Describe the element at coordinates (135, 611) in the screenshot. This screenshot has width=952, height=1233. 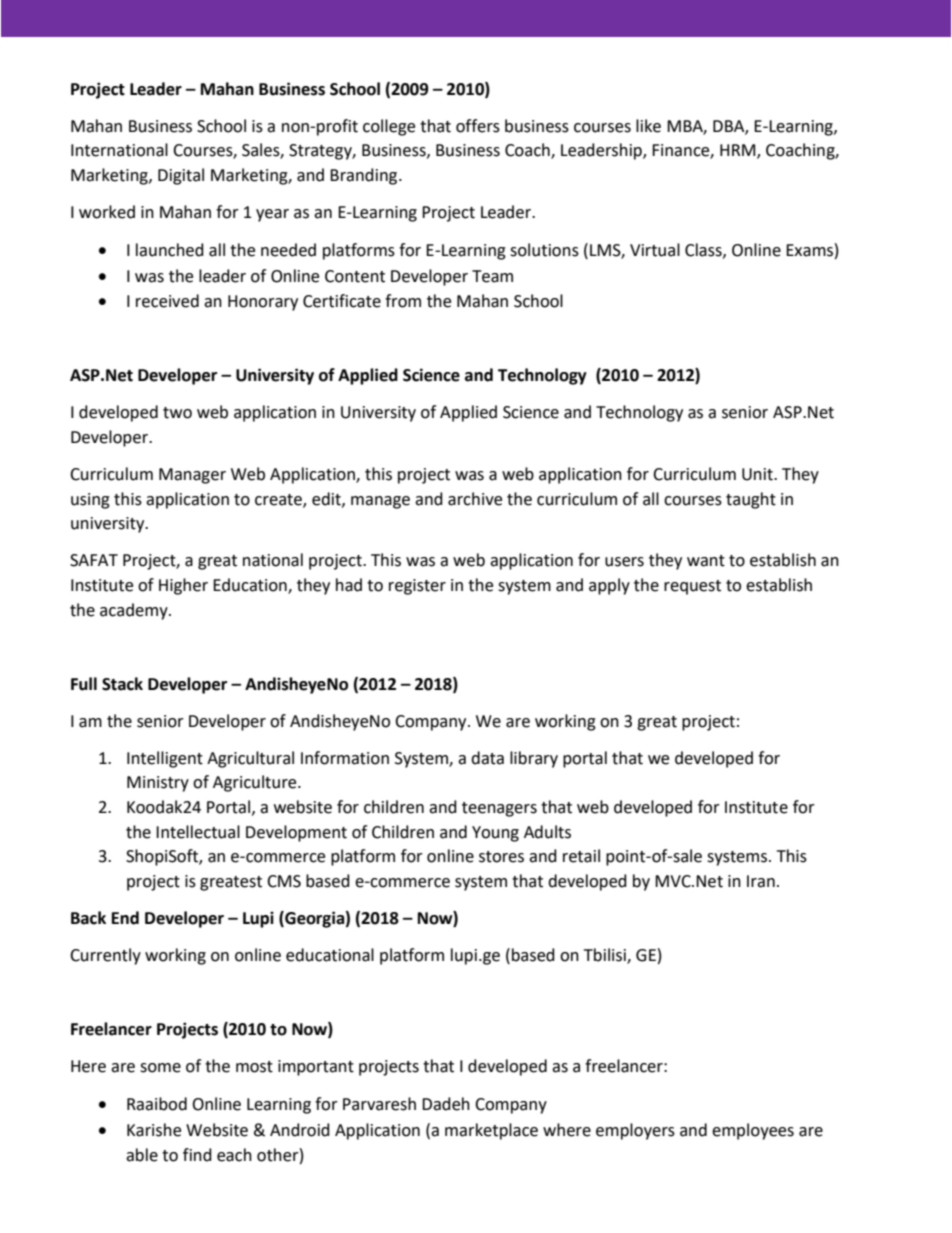
I see `academy` at that location.
